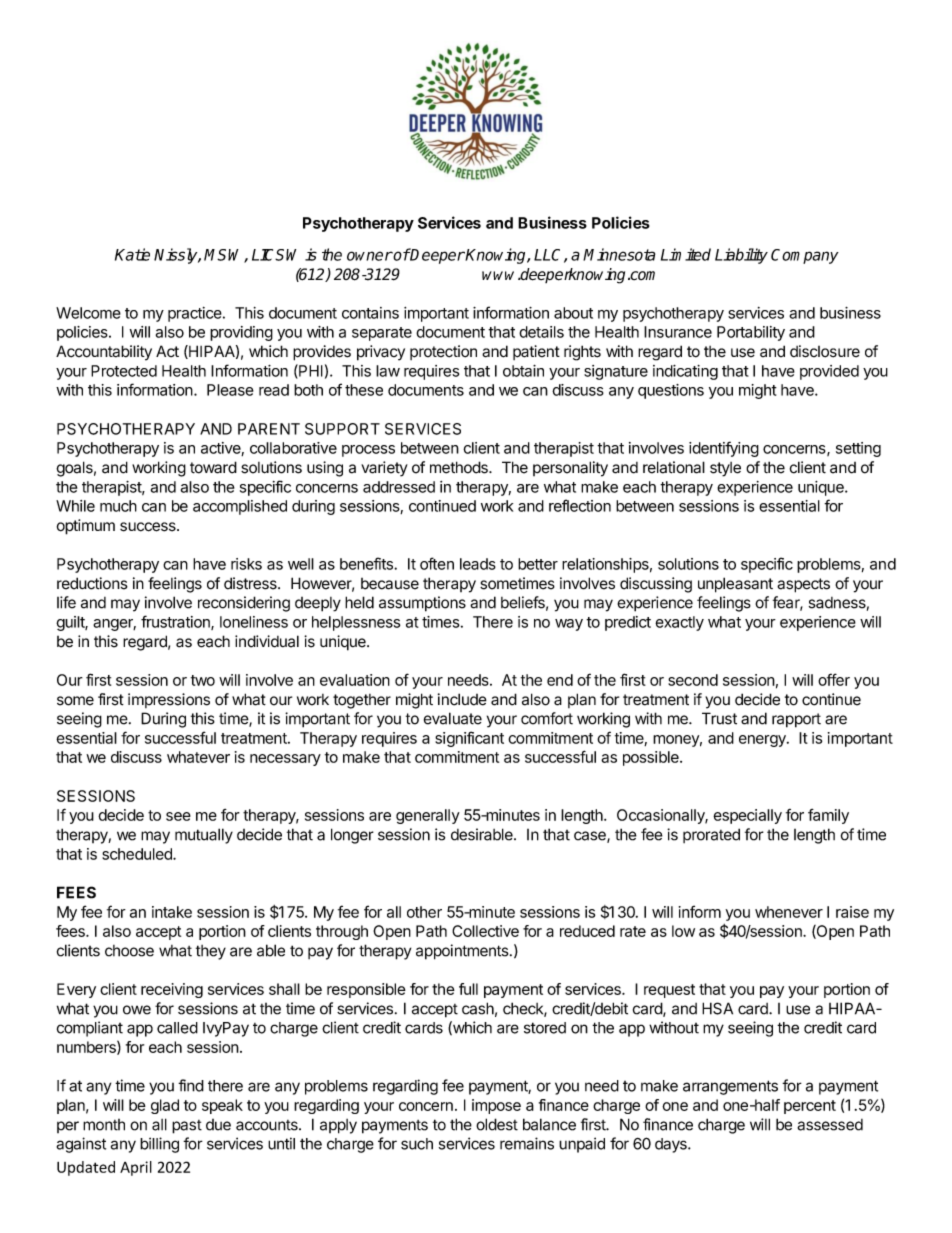  What do you see at coordinates (159, 1145) in the image?
I see `billing` at bounding box center [159, 1145].
